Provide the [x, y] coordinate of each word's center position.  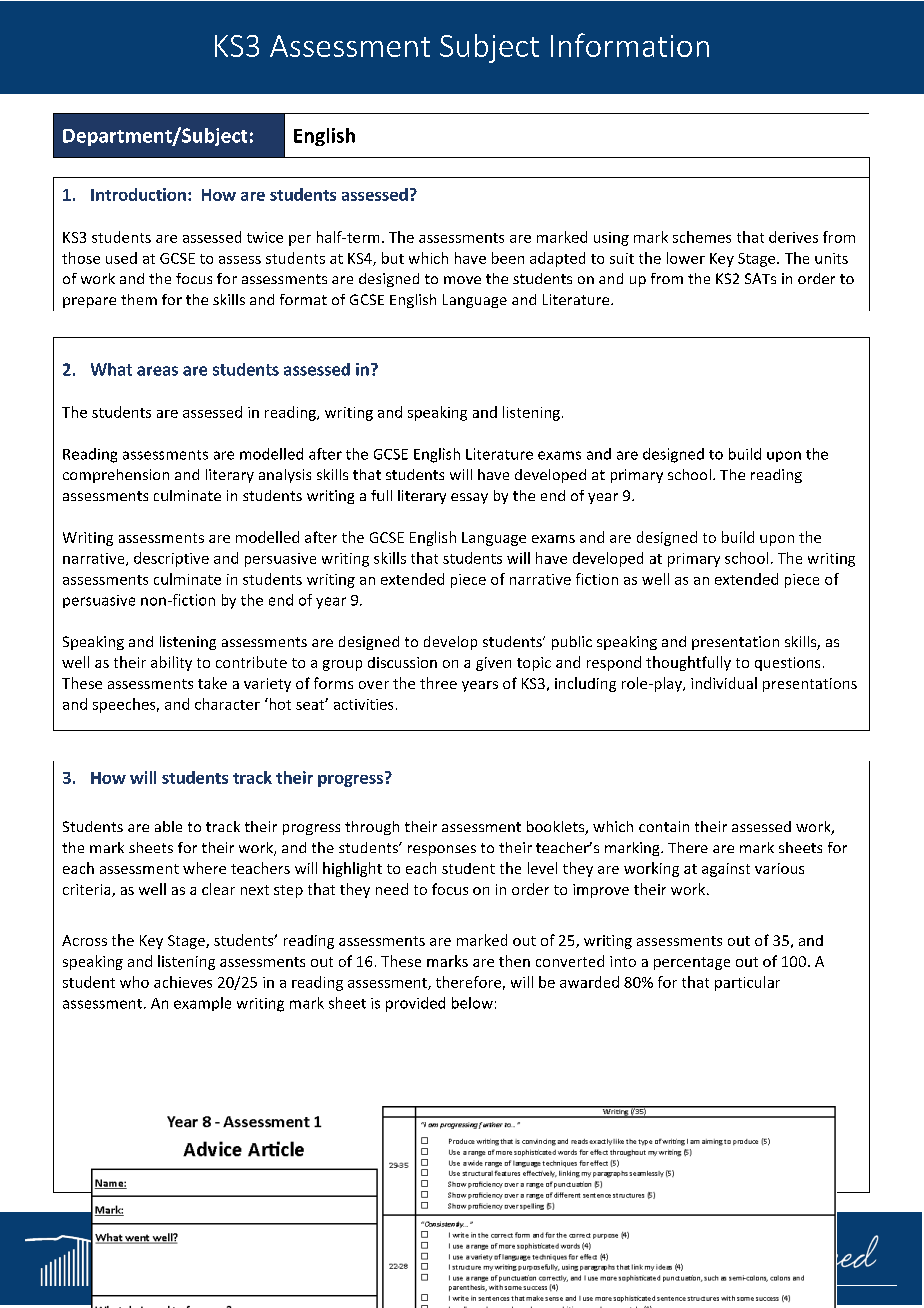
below [472, 1003]
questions [787, 664]
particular [747, 983]
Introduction [138, 194]
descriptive [171, 559]
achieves [183, 982]
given [493, 664]
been [508, 258]
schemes [702, 237]
